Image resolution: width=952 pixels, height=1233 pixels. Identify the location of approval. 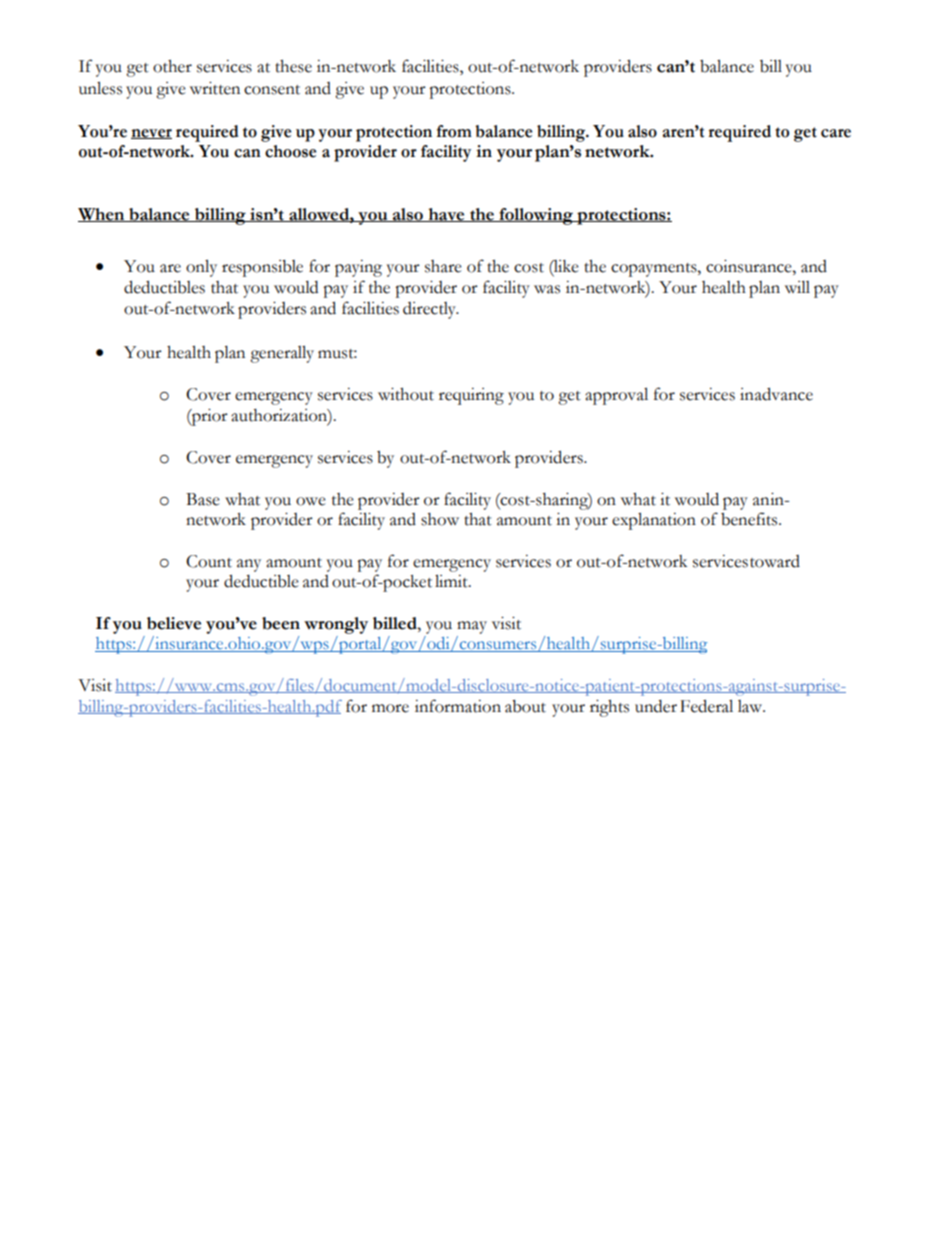
(616, 396).
